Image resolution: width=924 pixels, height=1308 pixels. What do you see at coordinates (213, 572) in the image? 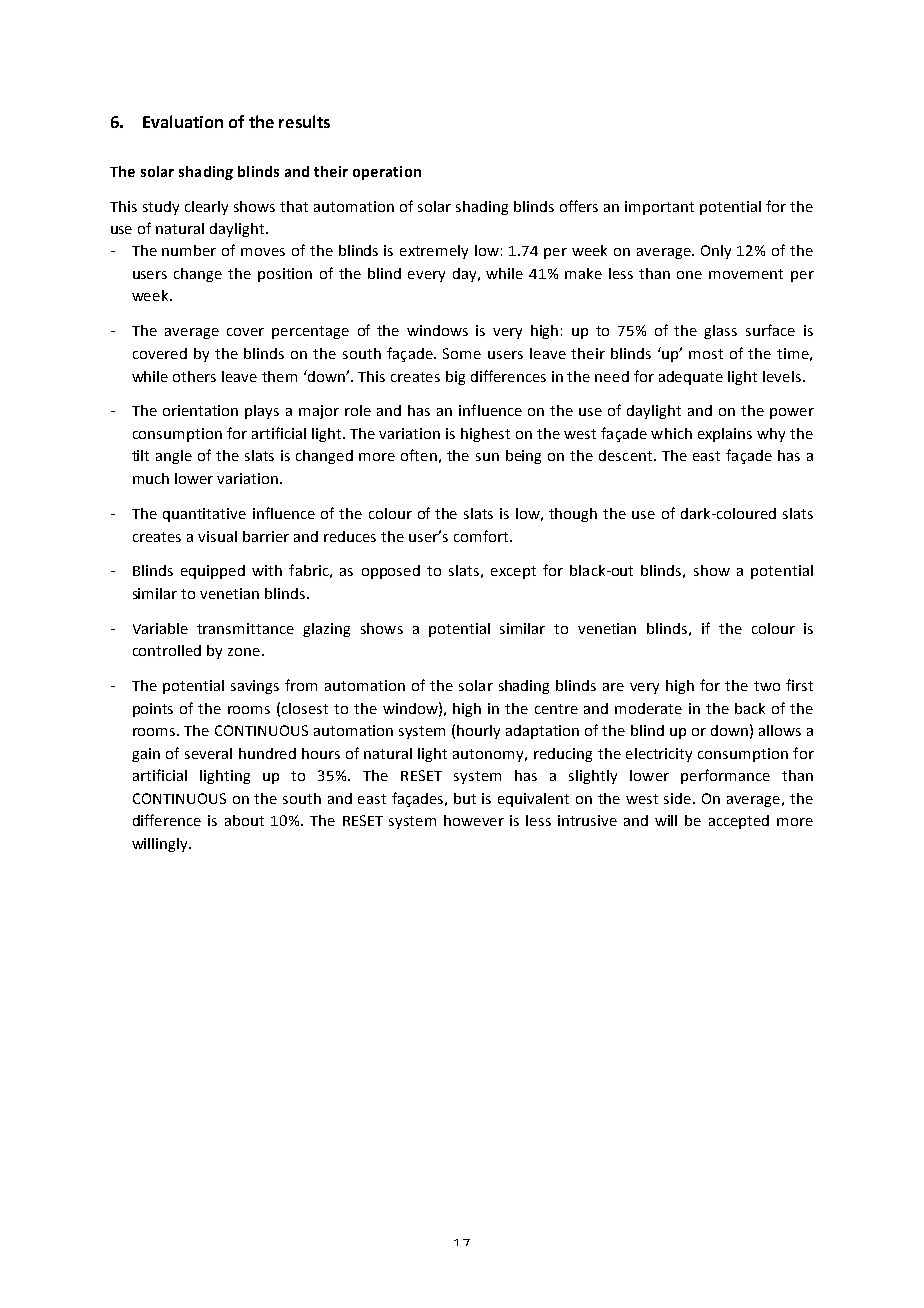
I see `equipped` at bounding box center [213, 572].
